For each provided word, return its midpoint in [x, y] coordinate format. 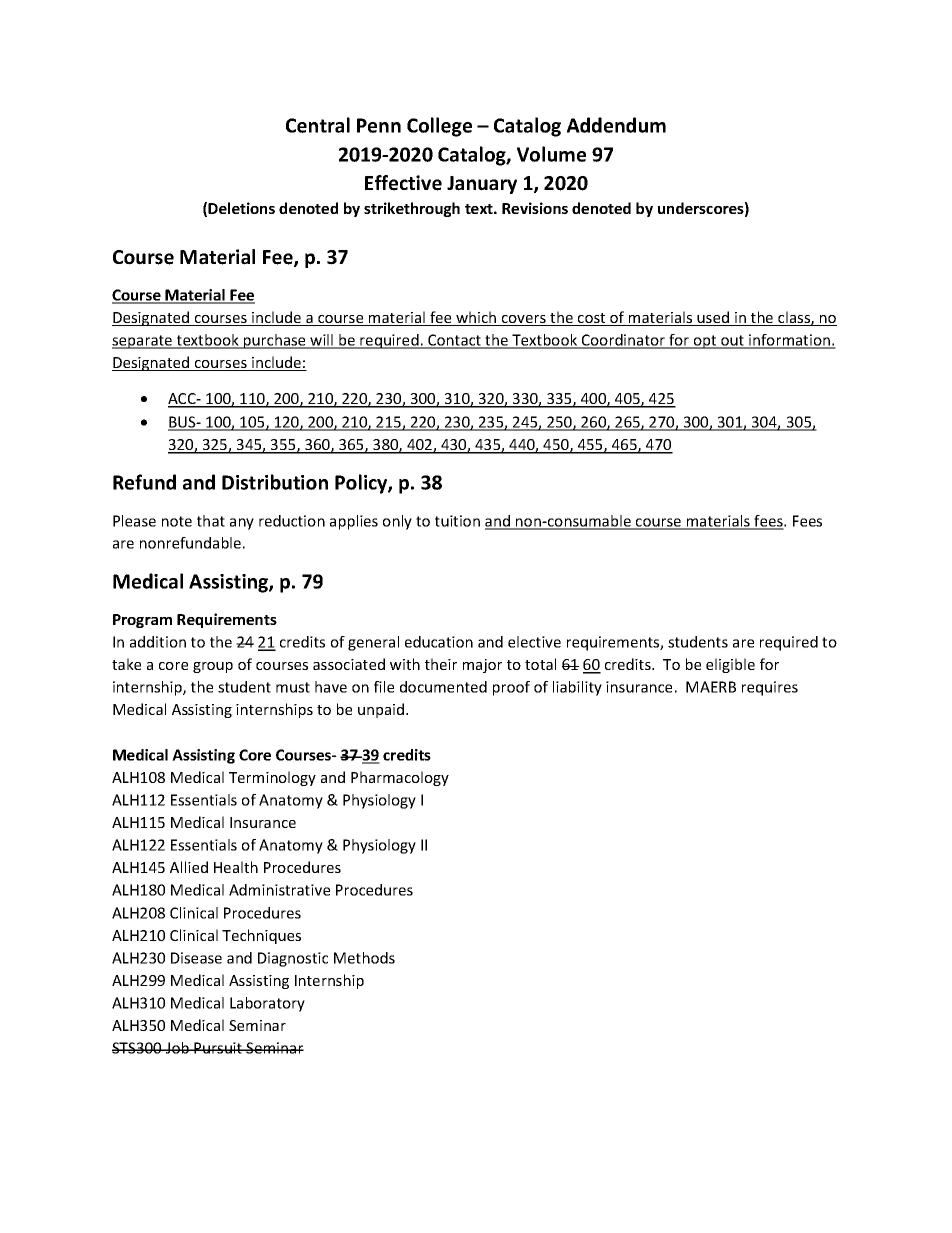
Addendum [616, 125]
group [213, 667]
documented [443, 687]
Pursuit [218, 1048]
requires [770, 688]
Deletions [241, 208]
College [439, 127]
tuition [457, 521]
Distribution [275, 482]
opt [705, 342]
